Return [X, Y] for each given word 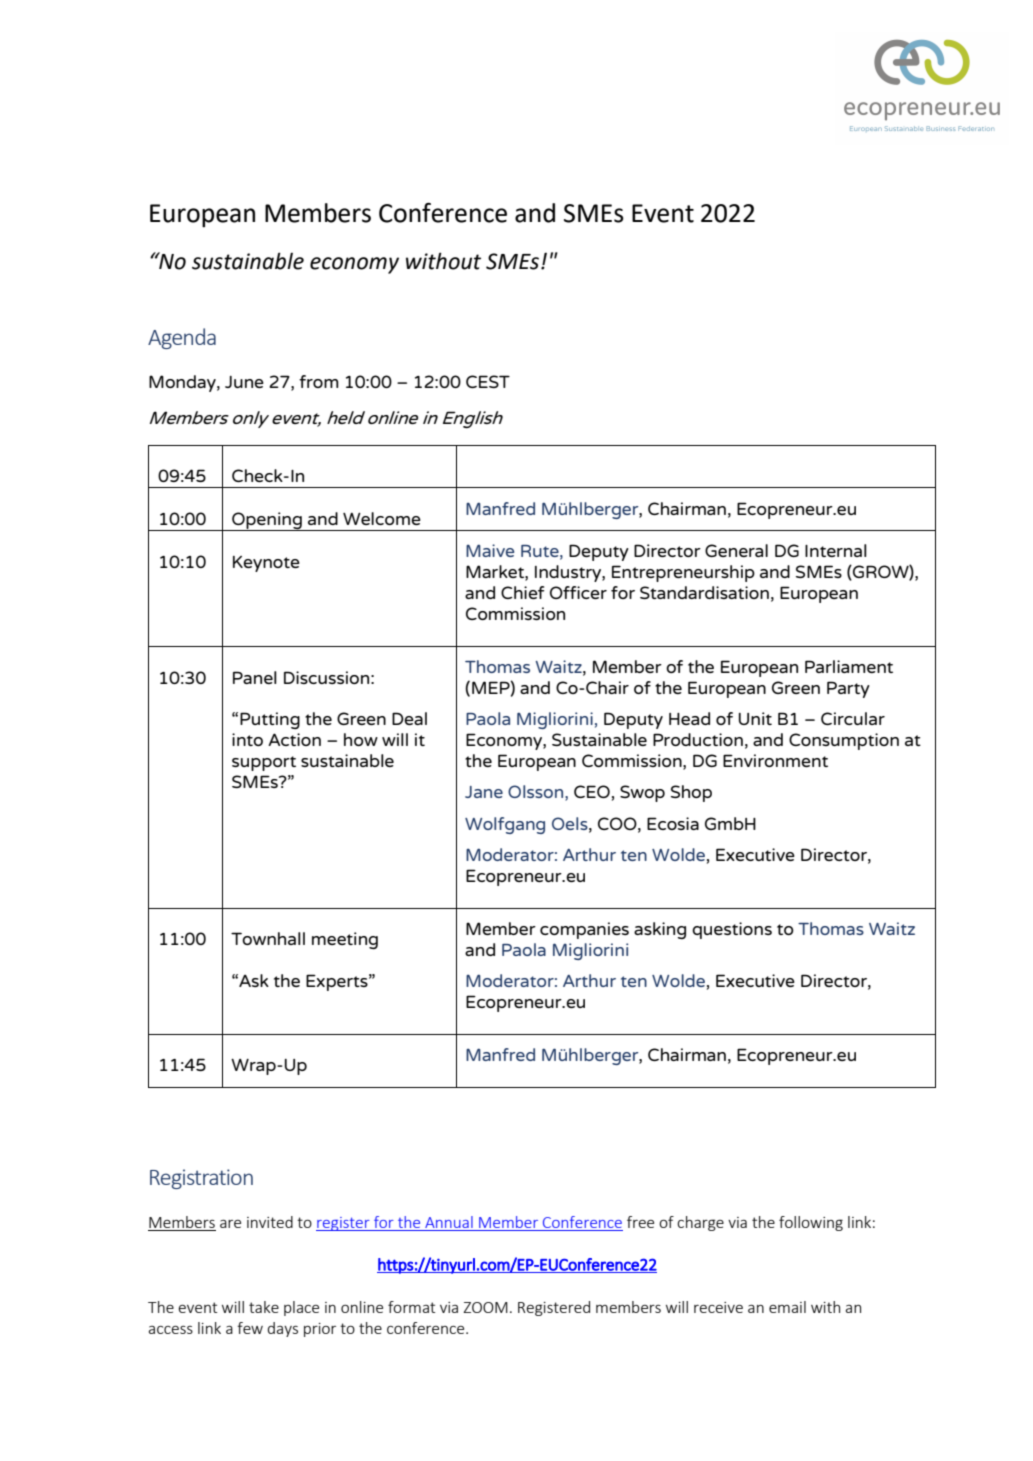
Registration [201, 1179]
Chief [522, 592]
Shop [691, 793]
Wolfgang [505, 825]
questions [732, 930]
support [264, 763]
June [244, 382]
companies [584, 930]
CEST [488, 381]
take [264, 1307]
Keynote [266, 564]
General [736, 550]
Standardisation [704, 592]
